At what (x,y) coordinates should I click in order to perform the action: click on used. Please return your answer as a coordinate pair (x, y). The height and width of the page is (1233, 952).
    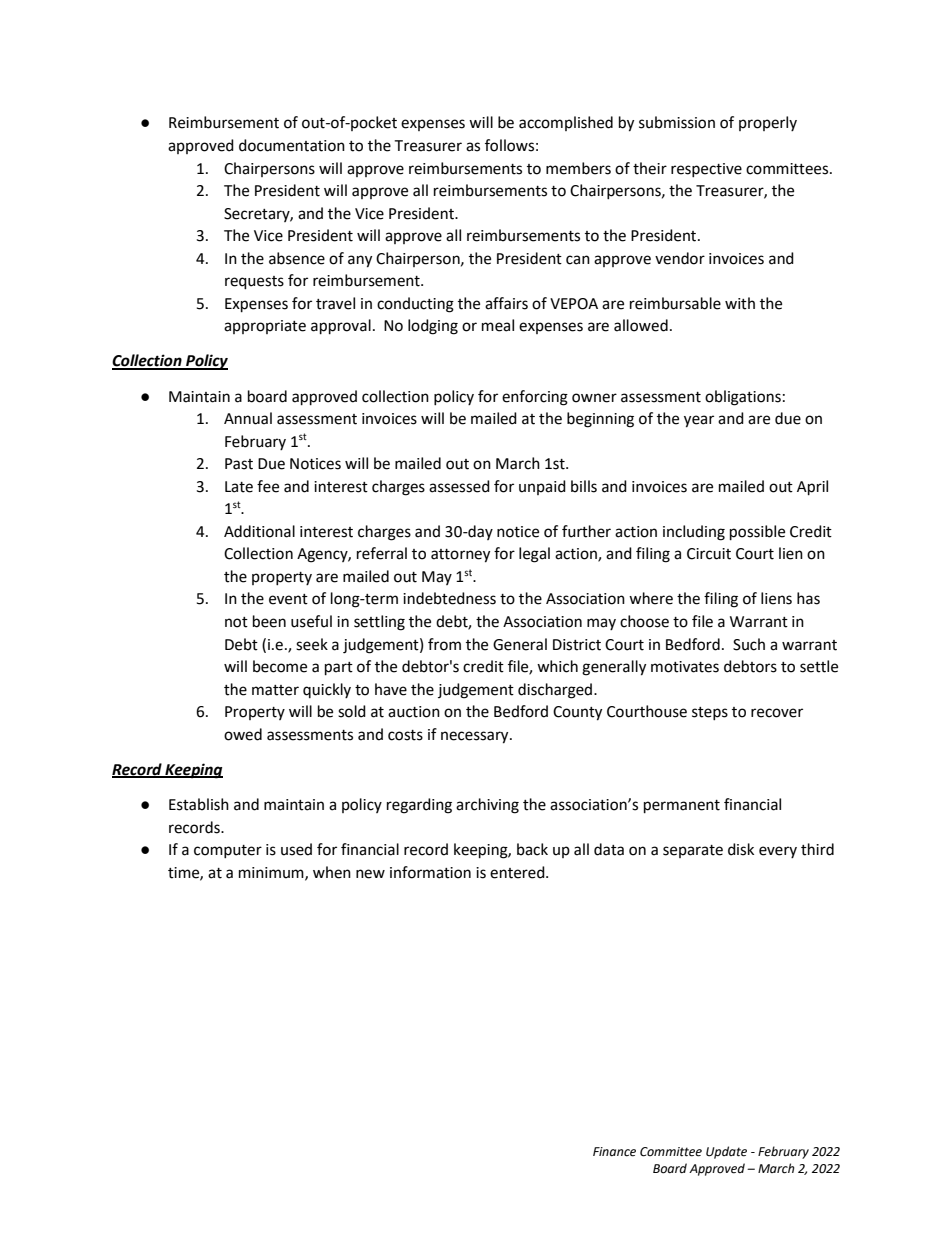
    Looking at the image, I should click on (296, 849).
